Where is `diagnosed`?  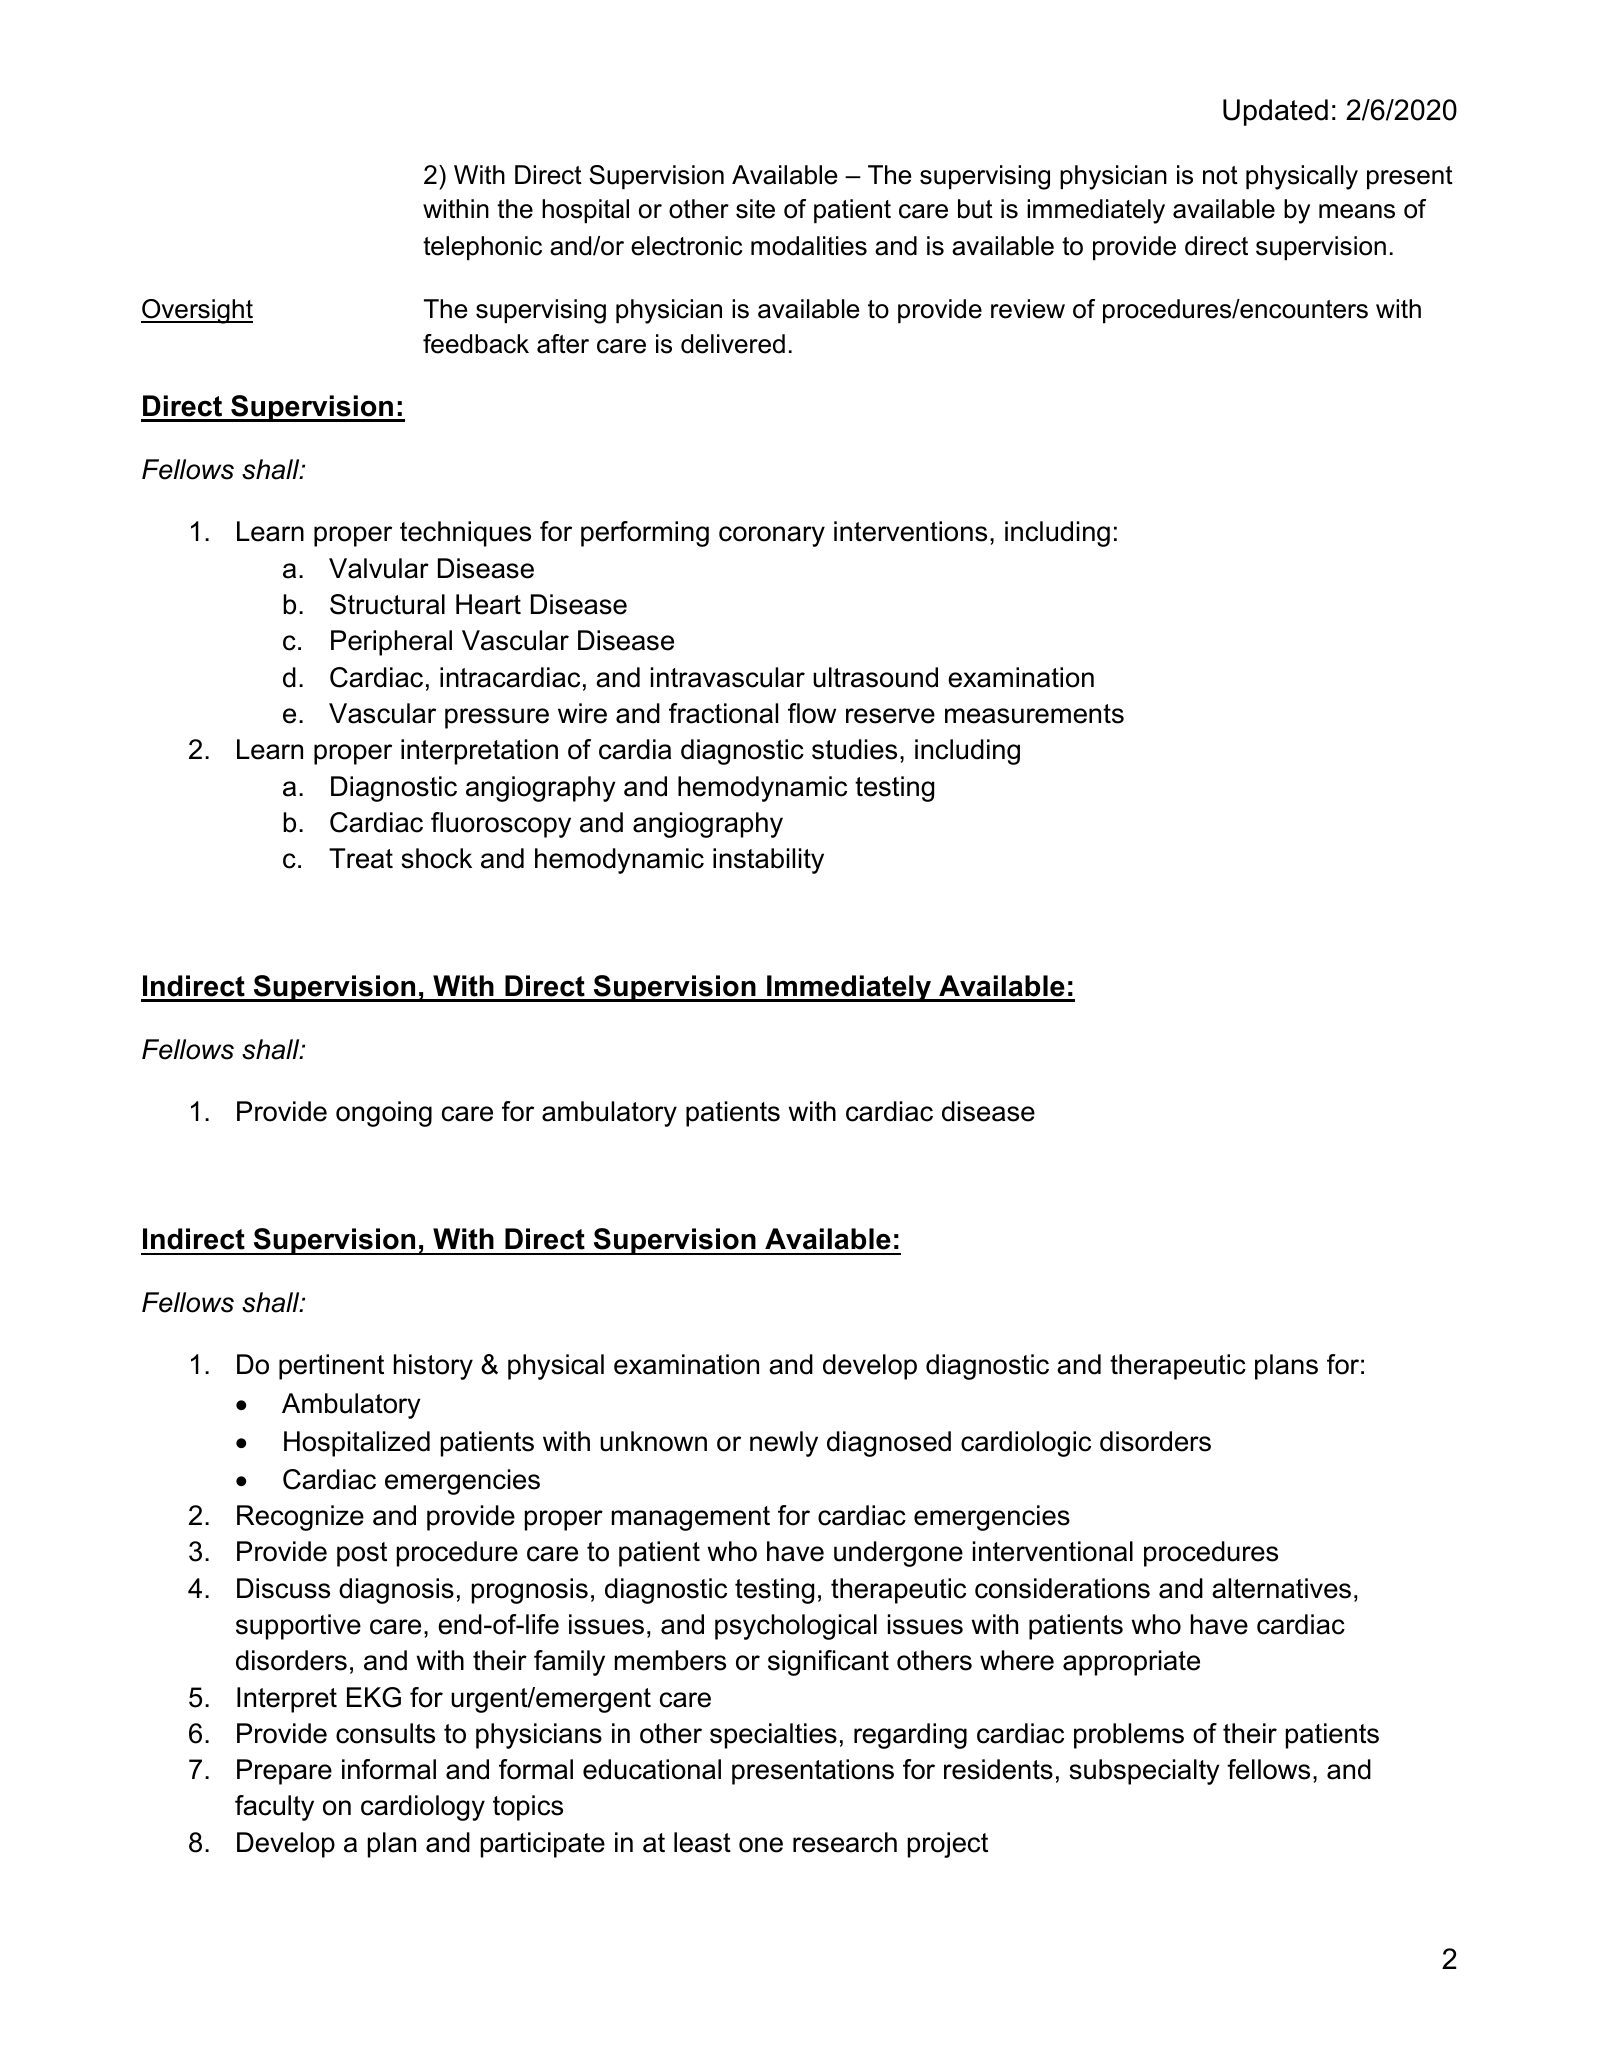 diagnosed is located at coordinates (889, 1444).
